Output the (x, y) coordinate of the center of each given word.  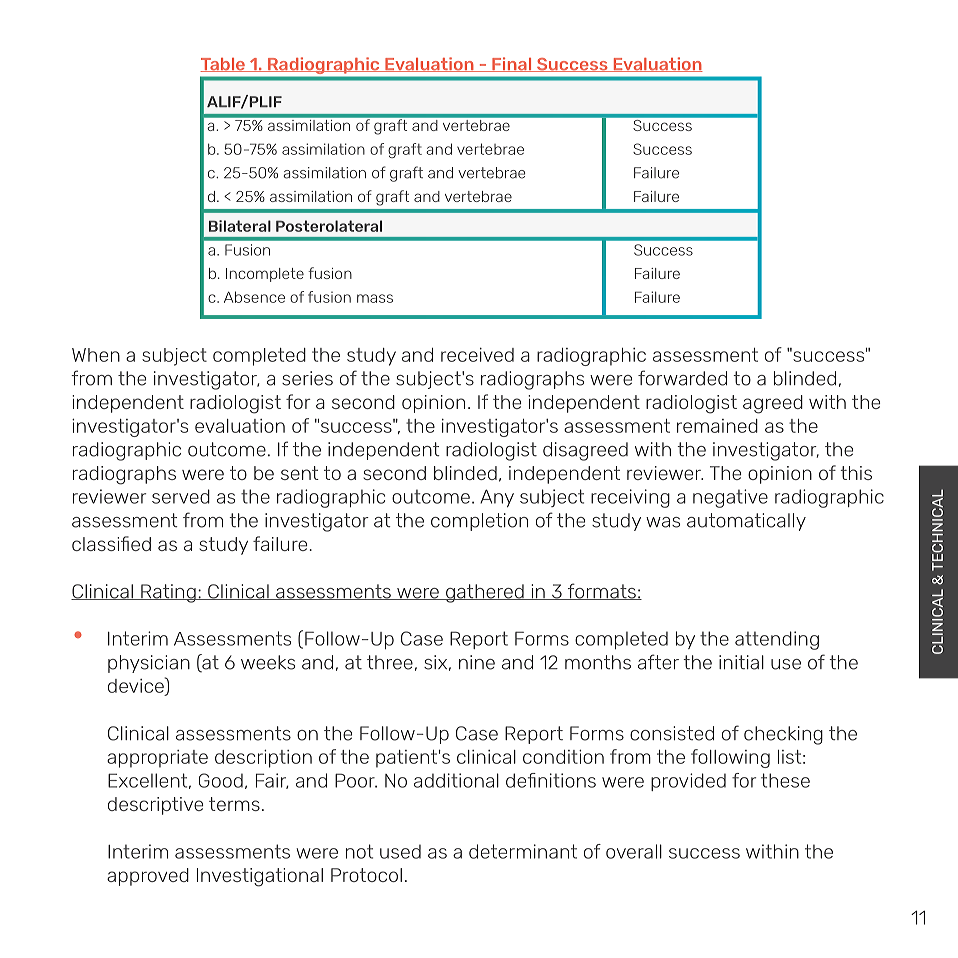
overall (634, 851)
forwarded (682, 378)
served (181, 496)
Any (497, 498)
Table (223, 65)
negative (730, 498)
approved (148, 877)
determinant (523, 851)
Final (512, 64)
